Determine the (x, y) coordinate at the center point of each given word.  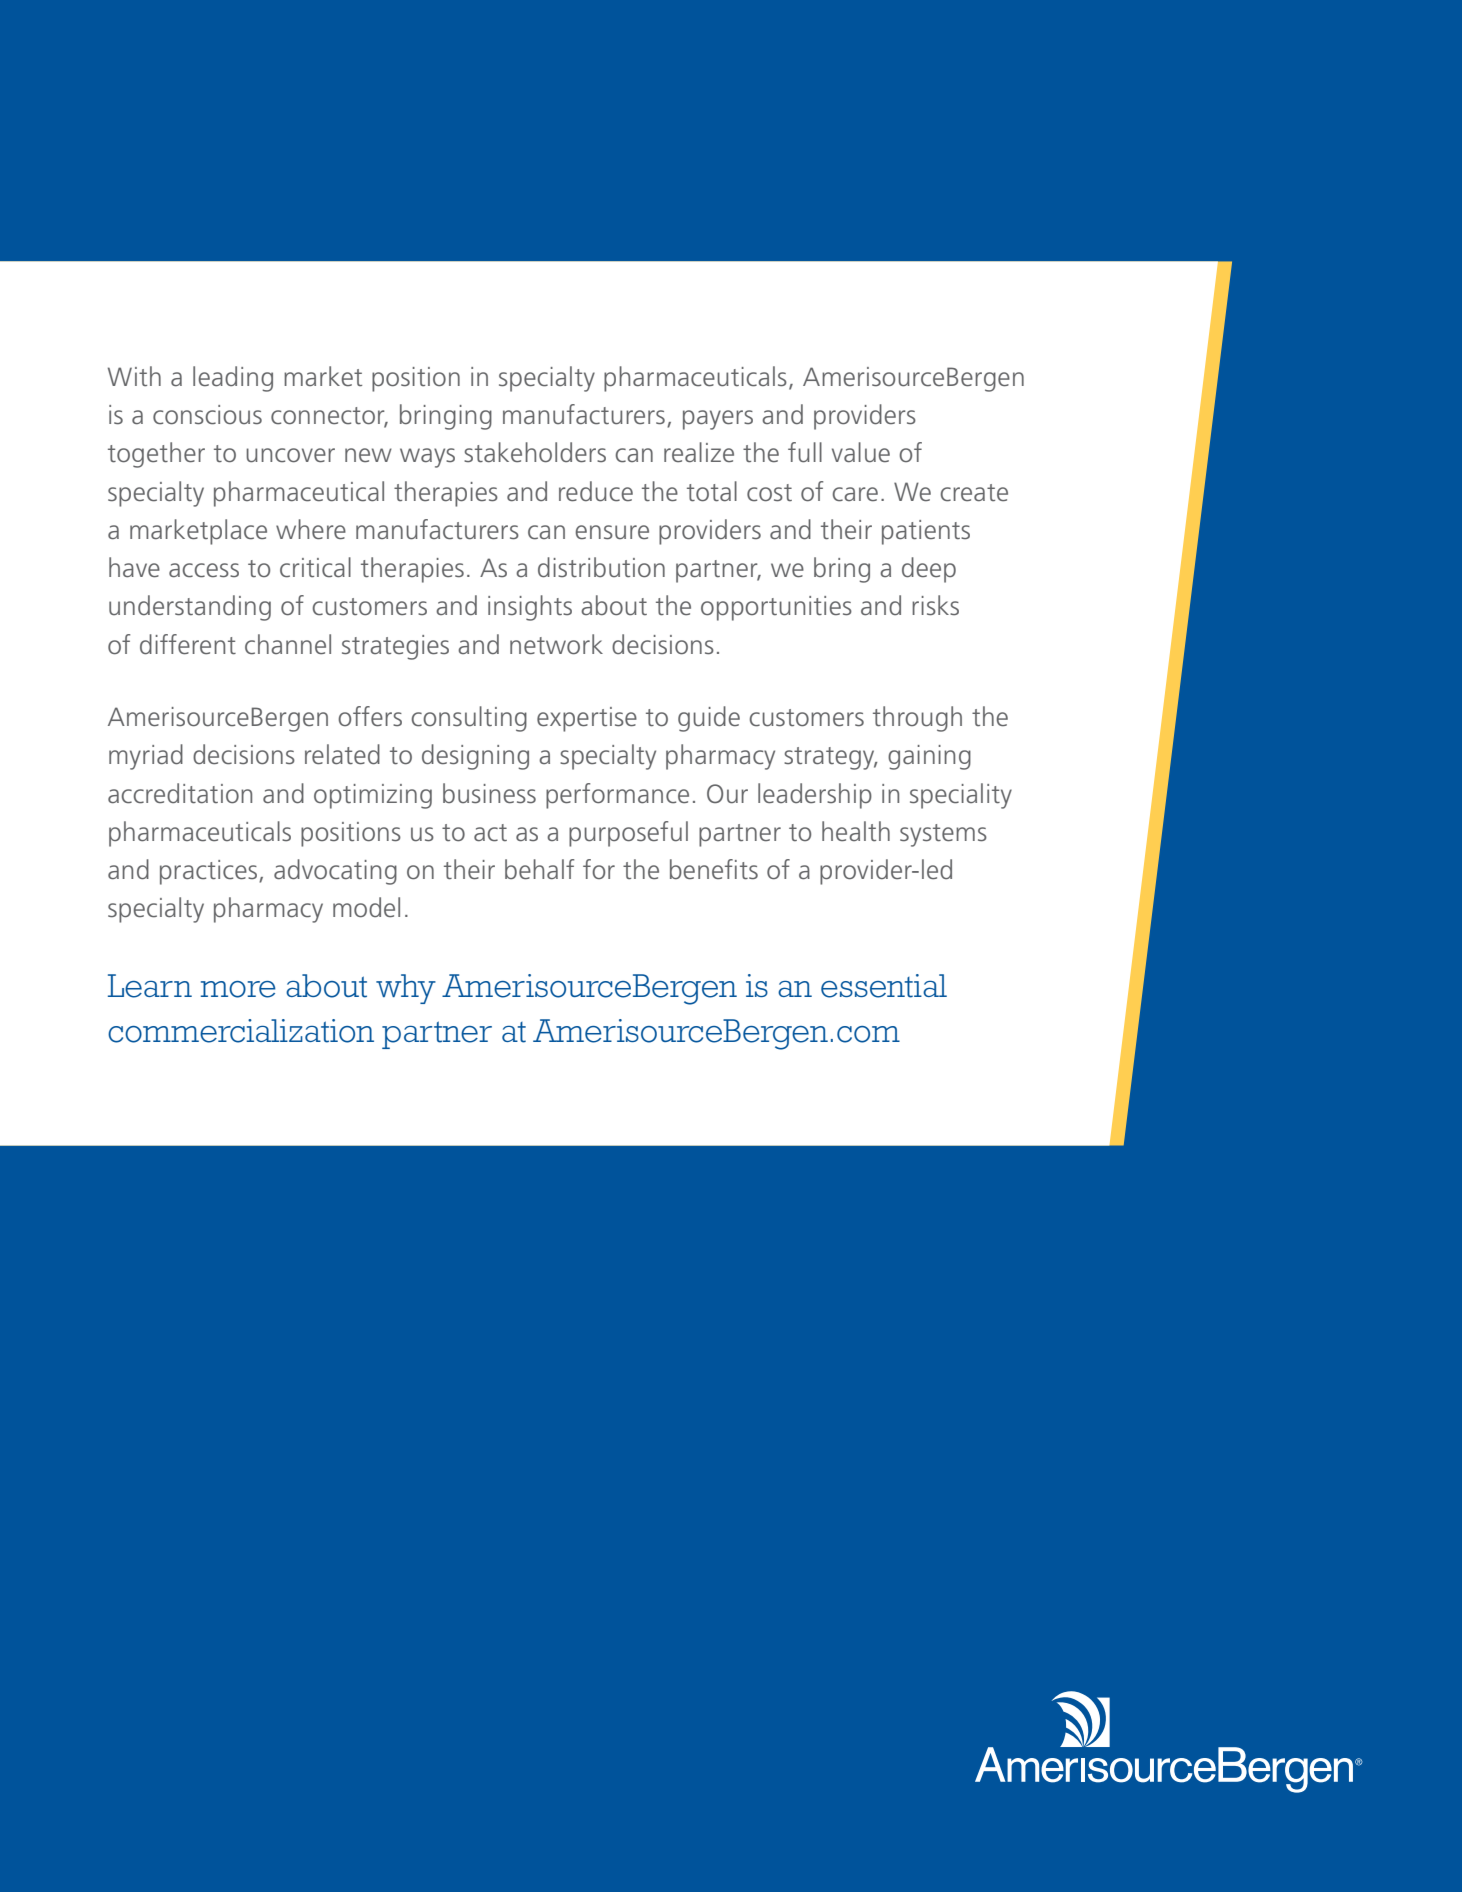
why (406, 989)
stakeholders (535, 452)
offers (370, 716)
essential (884, 986)
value (861, 452)
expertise (587, 719)
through (917, 719)
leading (233, 379)
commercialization (241, 1031)
